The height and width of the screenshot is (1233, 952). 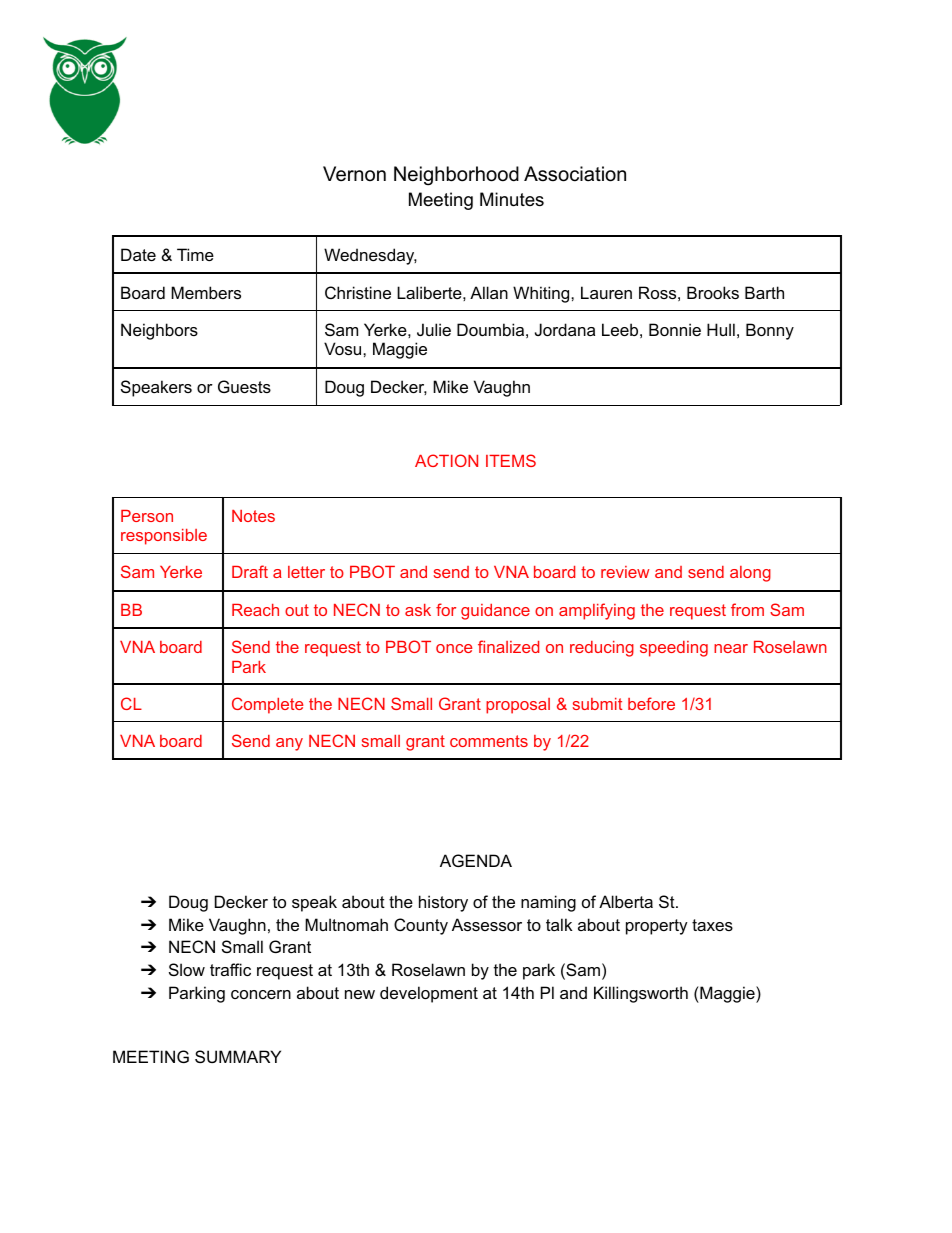 I want to click on Time, so click(x=195, y=254).
